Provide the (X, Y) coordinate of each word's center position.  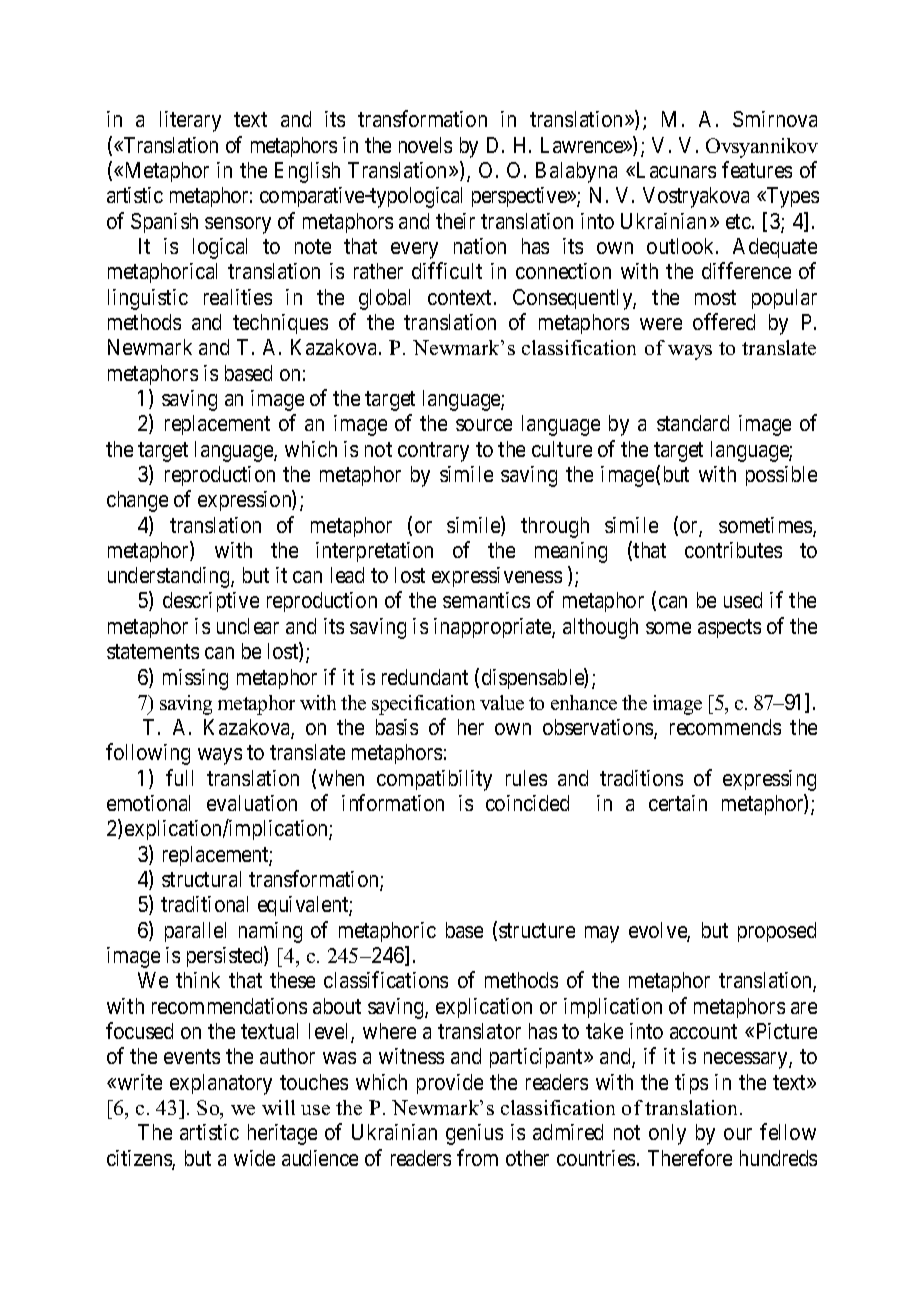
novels (425, 145)
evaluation (252, 803)
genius (474, 1134)
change (137, 501)
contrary (433, 452)
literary (190, 121)
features (757, 169)
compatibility (434, 780)
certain (678, 803)
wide (254, 1158)
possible (781, 476)
